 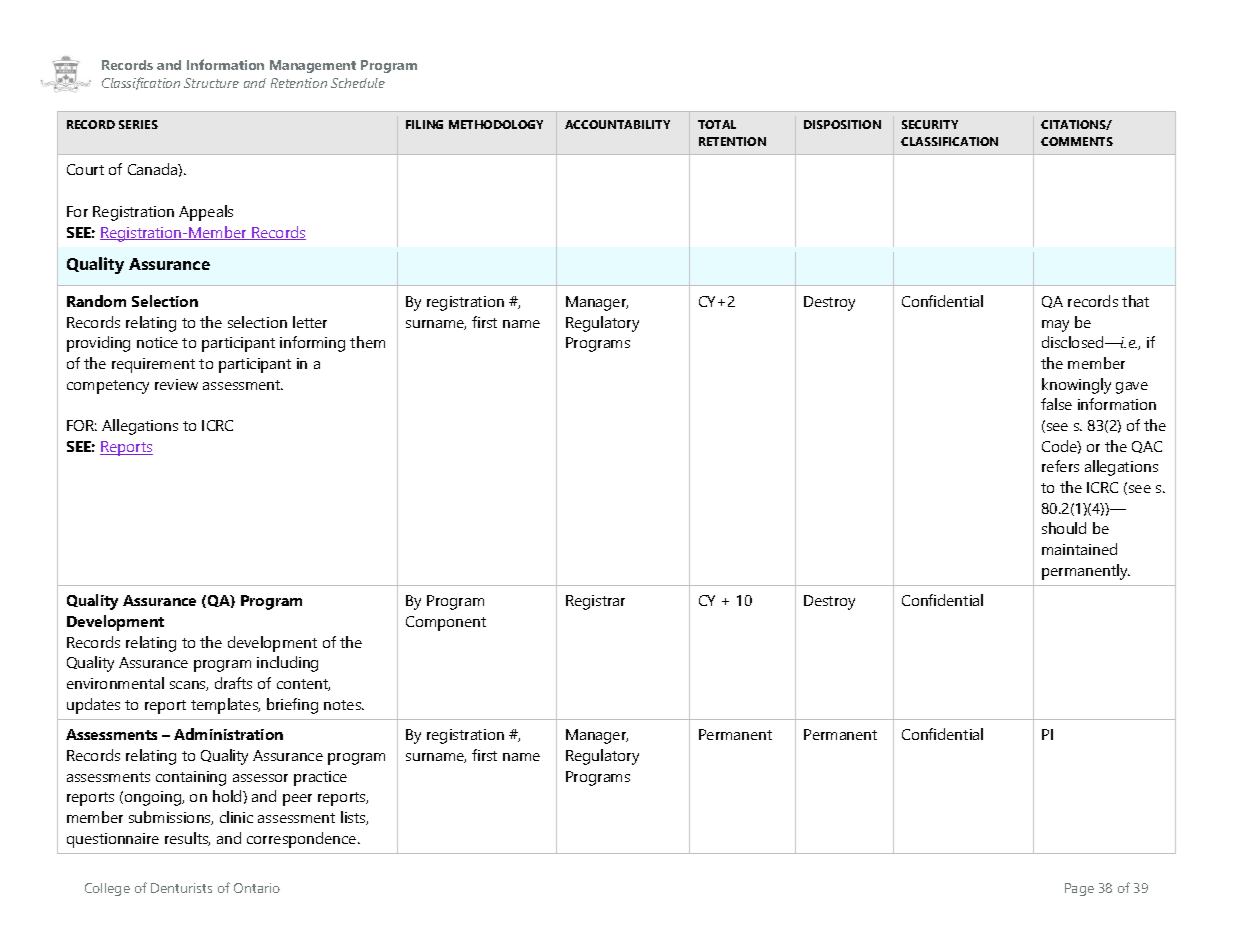 I want to click on correspondence, so click(x=303, y=840).
